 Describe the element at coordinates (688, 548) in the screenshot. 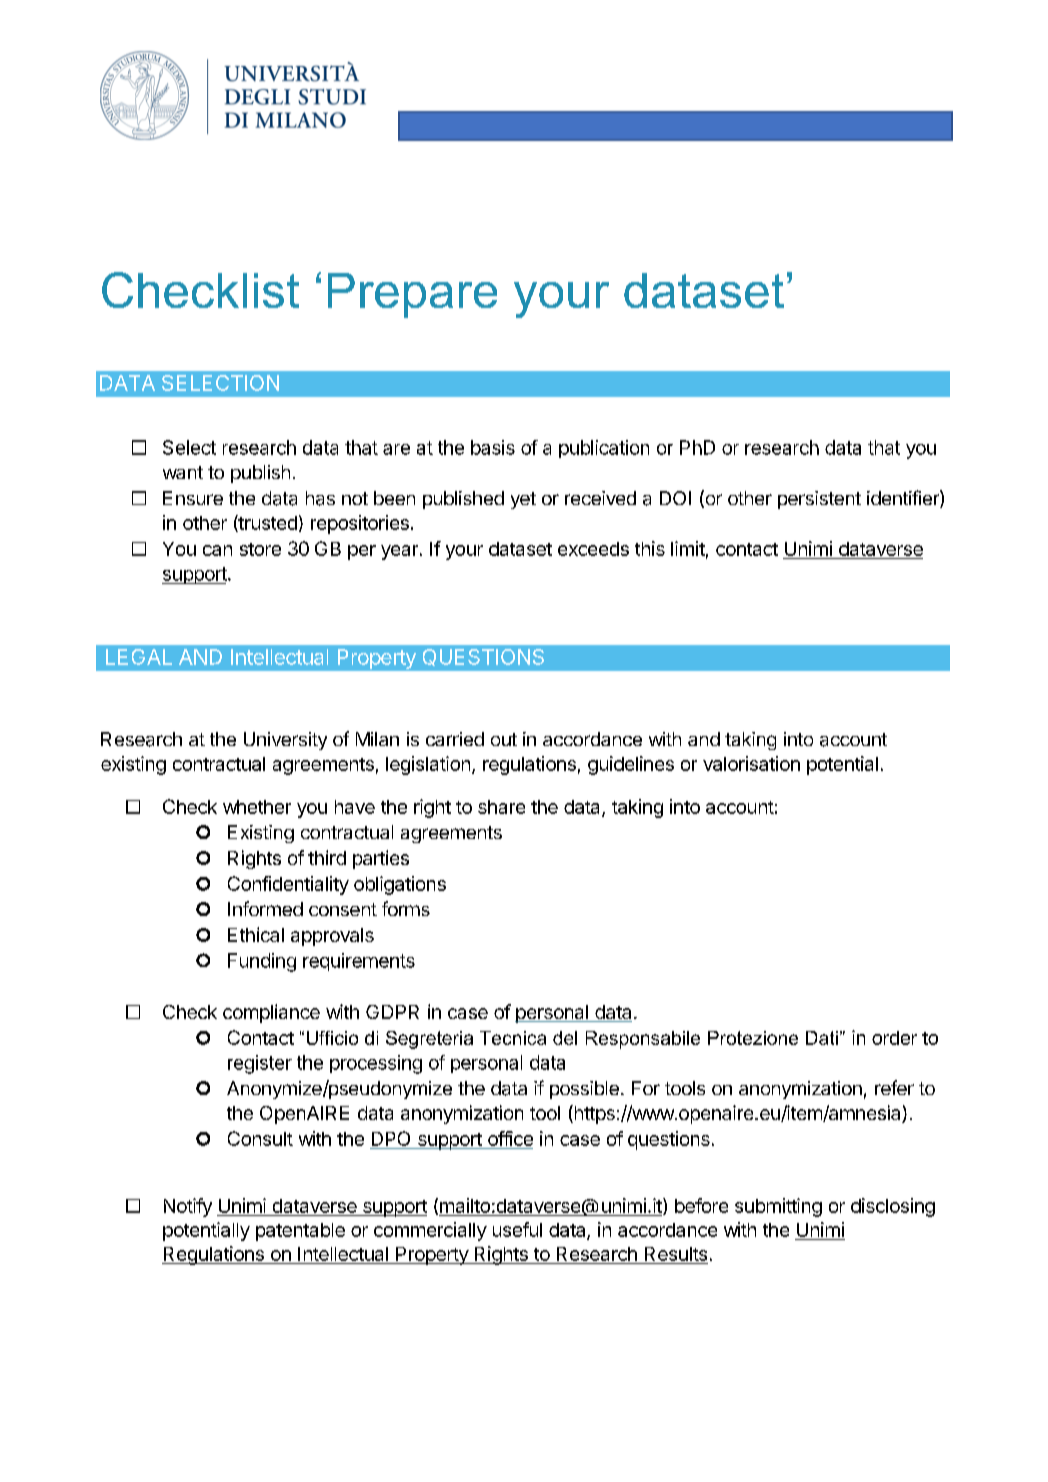

I see `limit` at that location.
